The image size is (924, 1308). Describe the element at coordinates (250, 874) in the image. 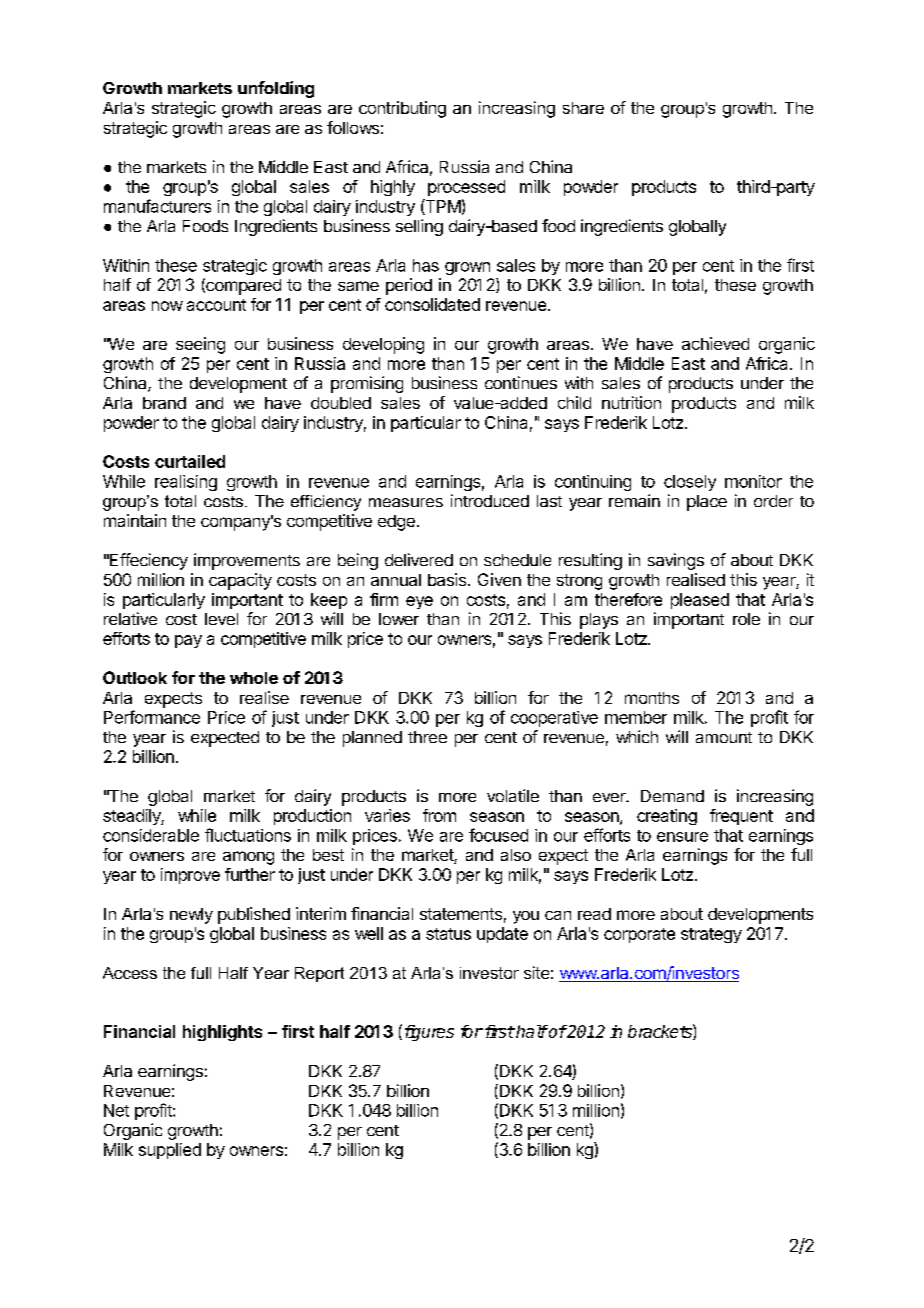

I see `further` at that location.
